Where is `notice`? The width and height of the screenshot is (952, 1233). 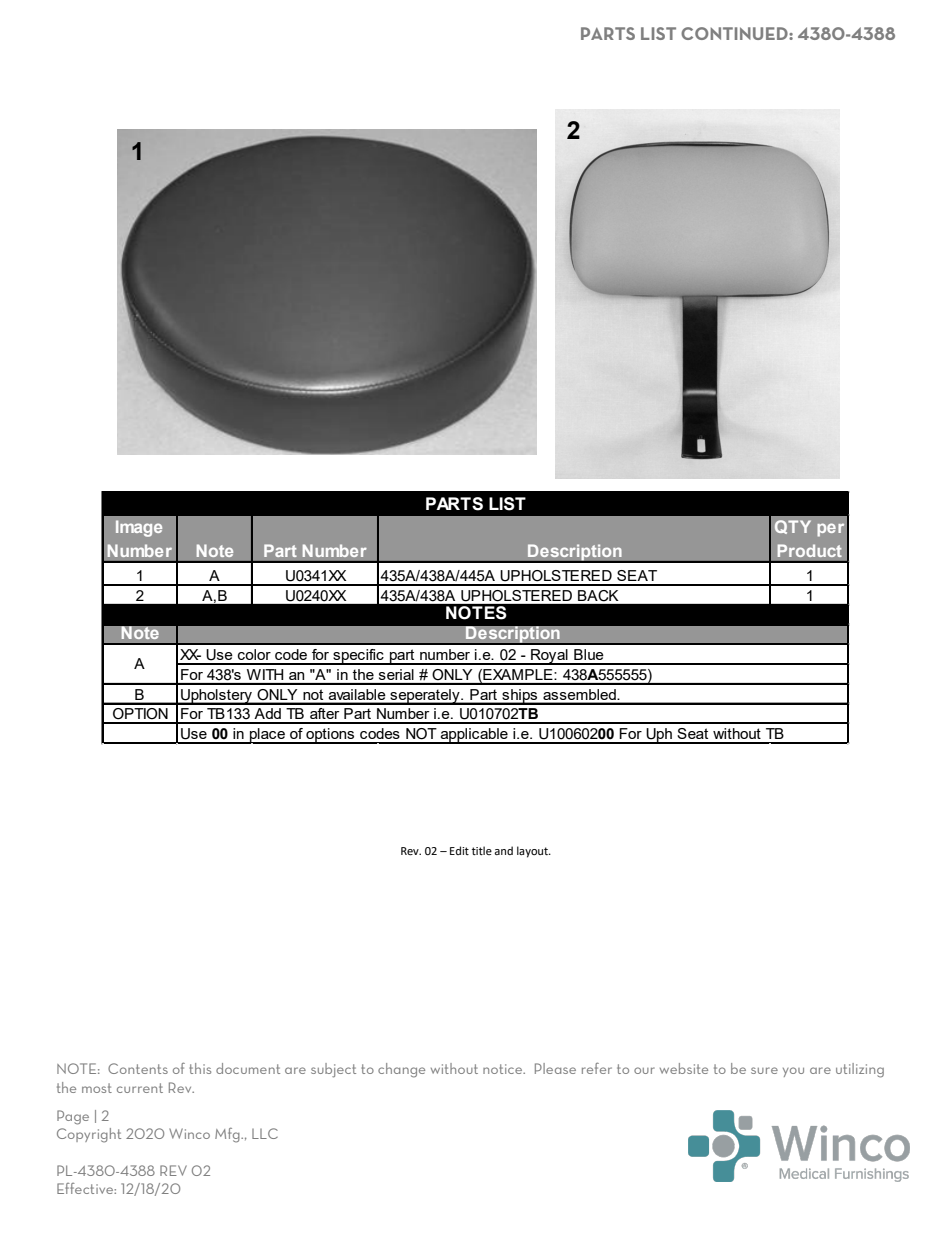
notice is located at coordinates (504, 1069).
